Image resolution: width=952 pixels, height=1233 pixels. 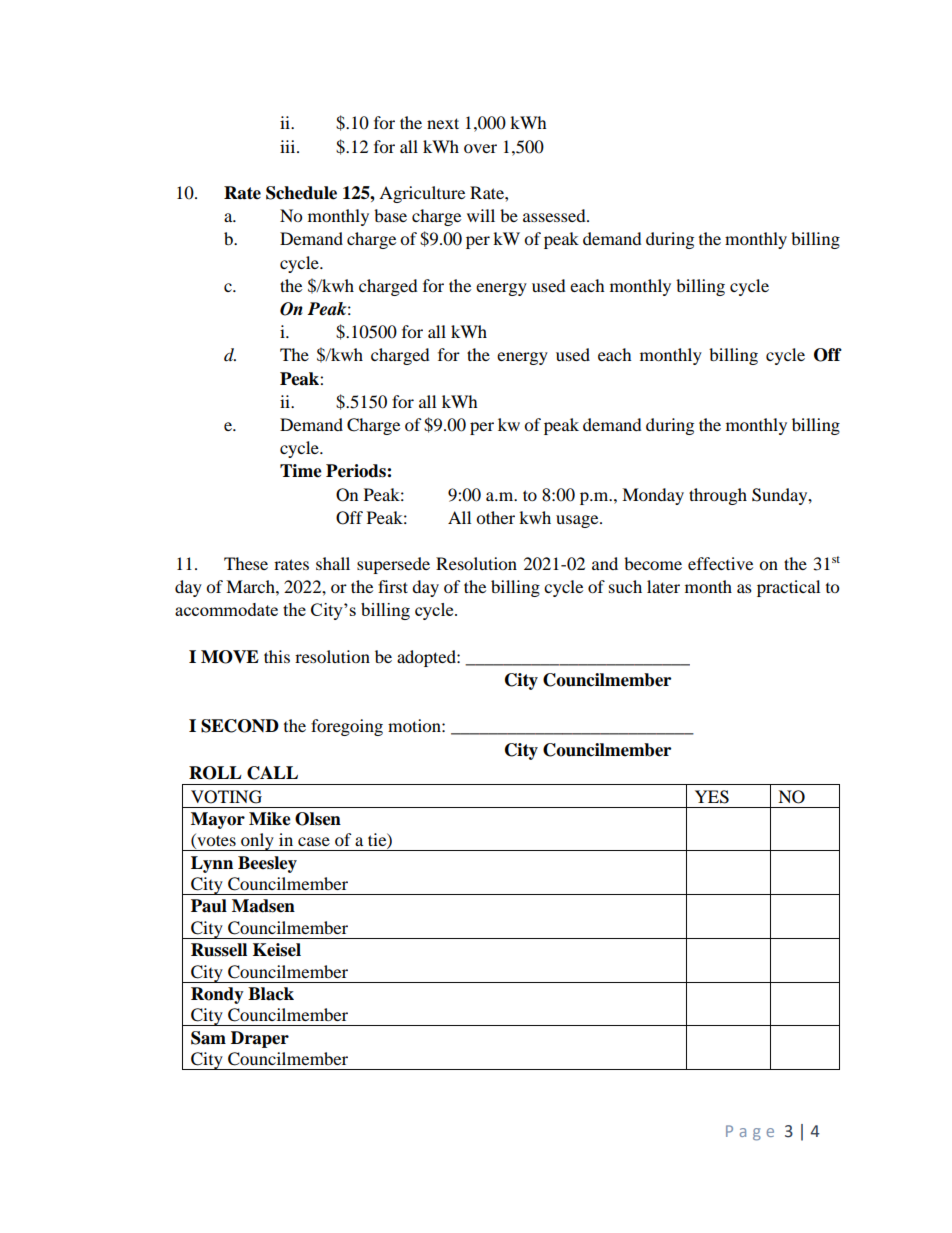 I want to click on assessed, so click(x=555, y=215).
